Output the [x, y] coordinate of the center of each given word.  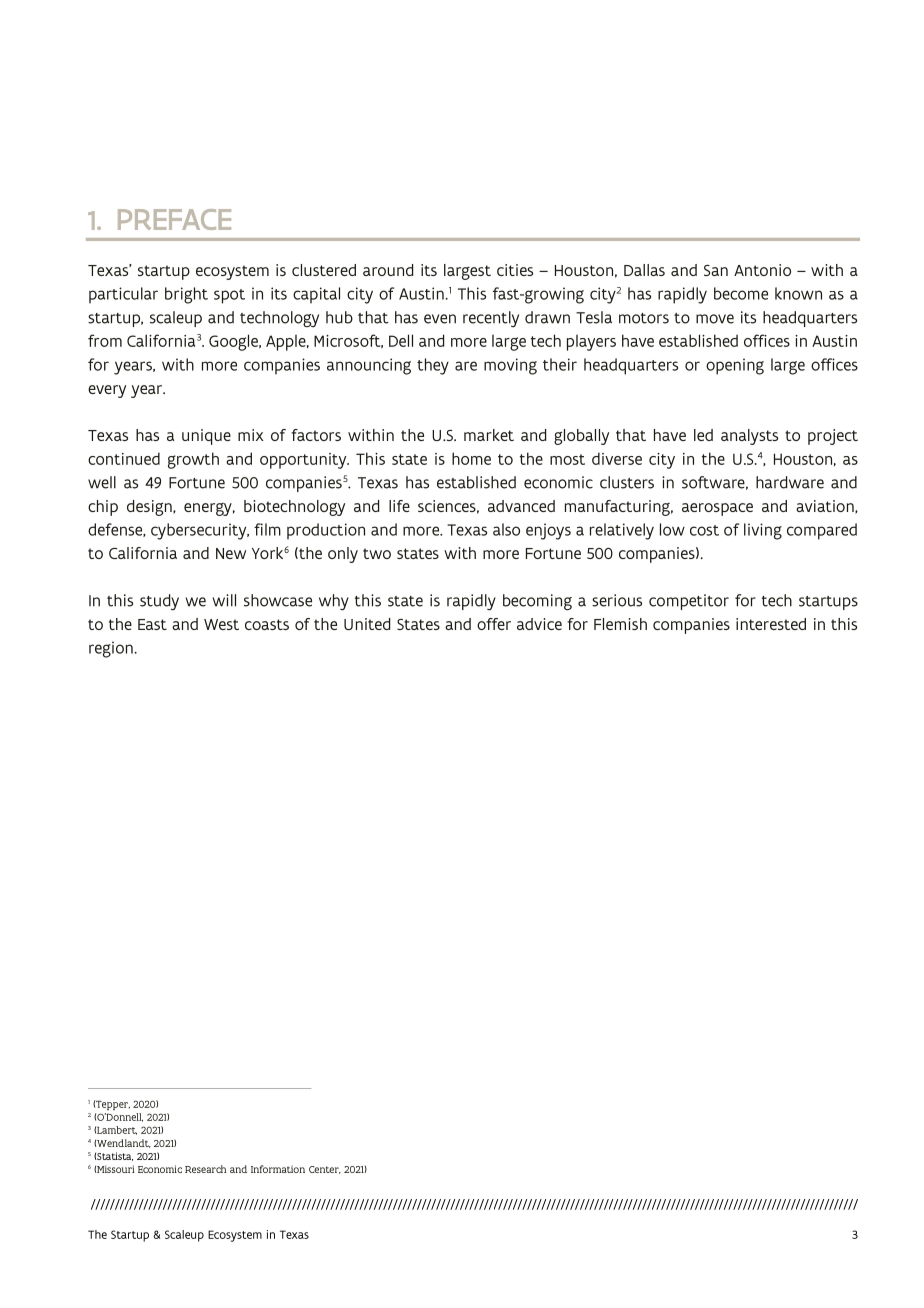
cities [515, 270]
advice [539, 624]
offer [494, 624]
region [112, 649]
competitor [689, 602]
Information [278, 1169]
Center [325, 1170]
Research [205, 1169]
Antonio [762, 270]
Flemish [620, 624]
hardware [790, 482]
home [471, 458]
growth [193, 460]
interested [771, 624]
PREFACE [174, 219]
